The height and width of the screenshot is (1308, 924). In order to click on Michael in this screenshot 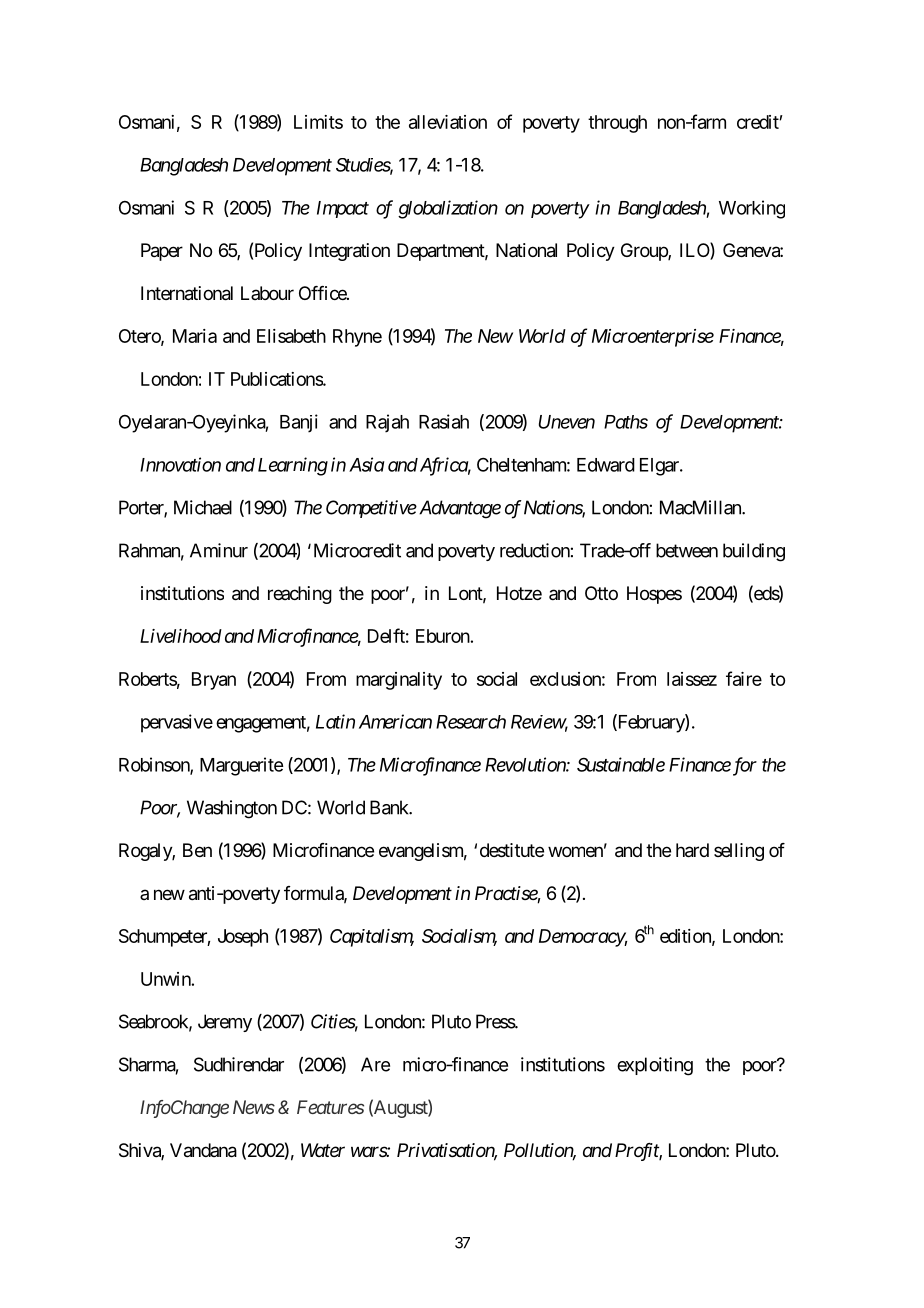, I will do `click(203, 507)`.
